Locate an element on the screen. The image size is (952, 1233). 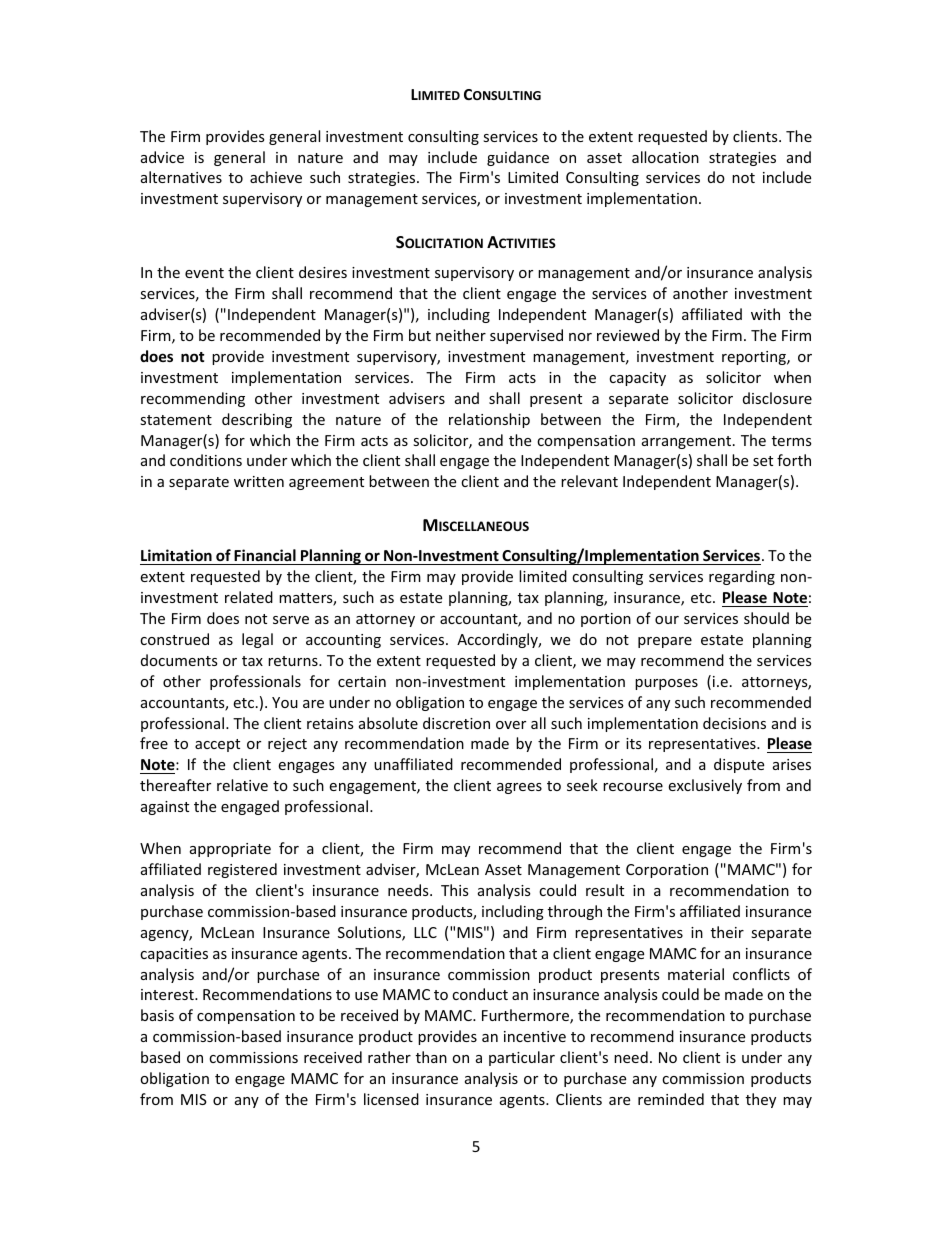
achieve is located at coordinates (276, 177).
